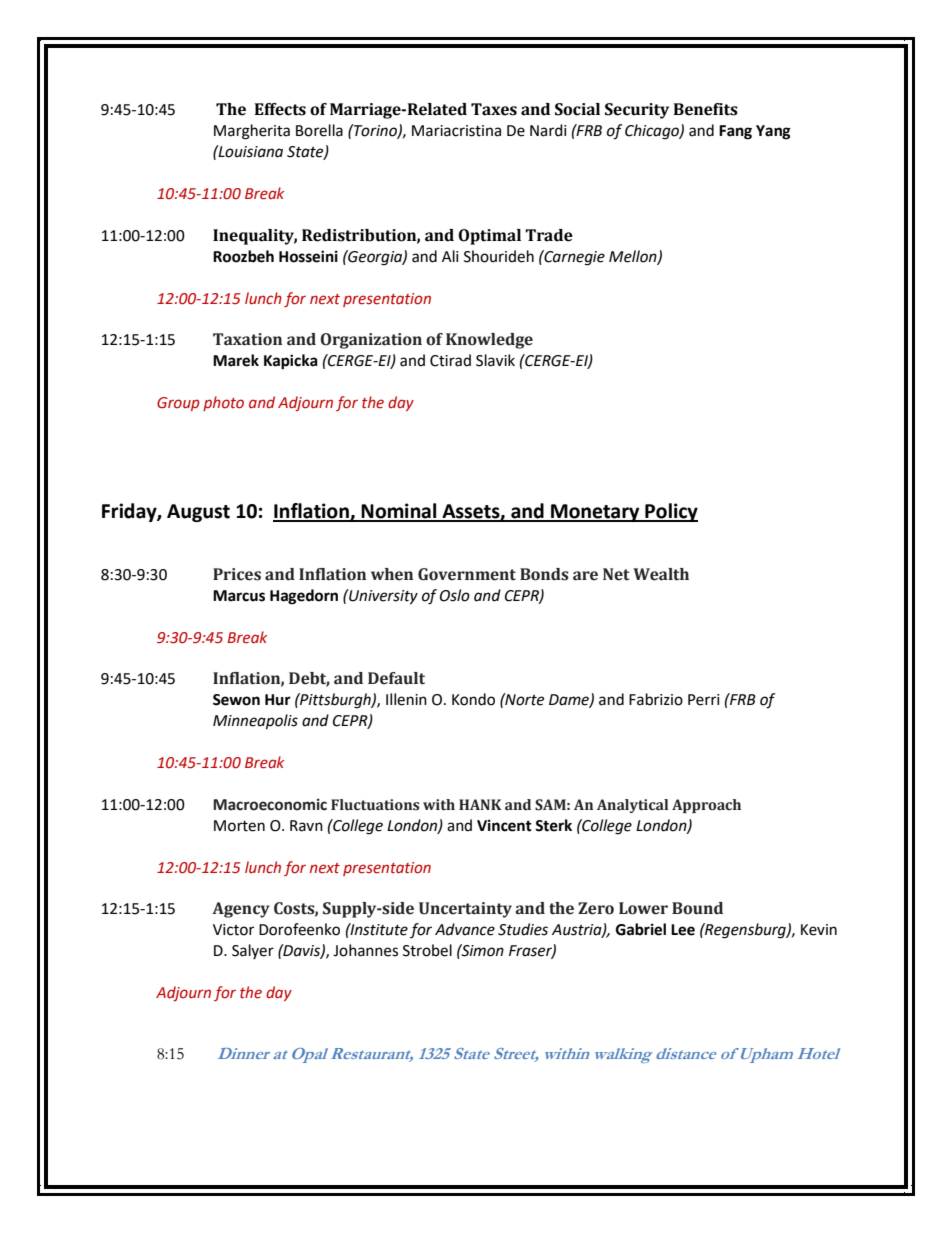 The height and width of the screenshot is (1233, 952). Describe the element at coordinates (247, 339) in the screenshot. I see `Taxation` at that location.
